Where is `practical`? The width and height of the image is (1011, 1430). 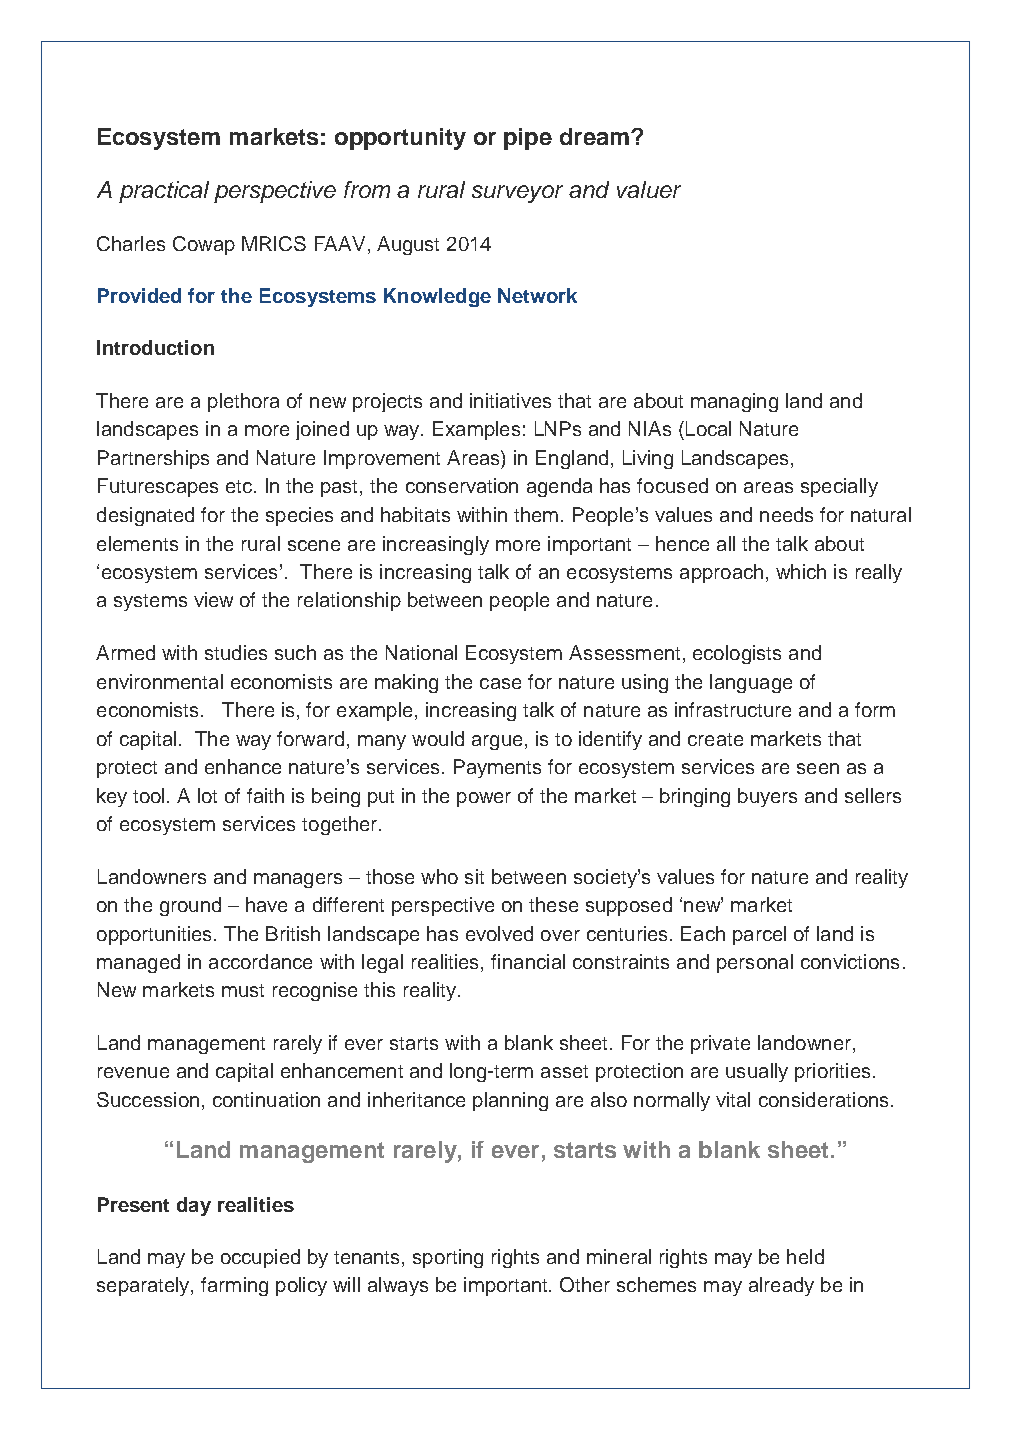 practical is located at coordinates (164, 192).
